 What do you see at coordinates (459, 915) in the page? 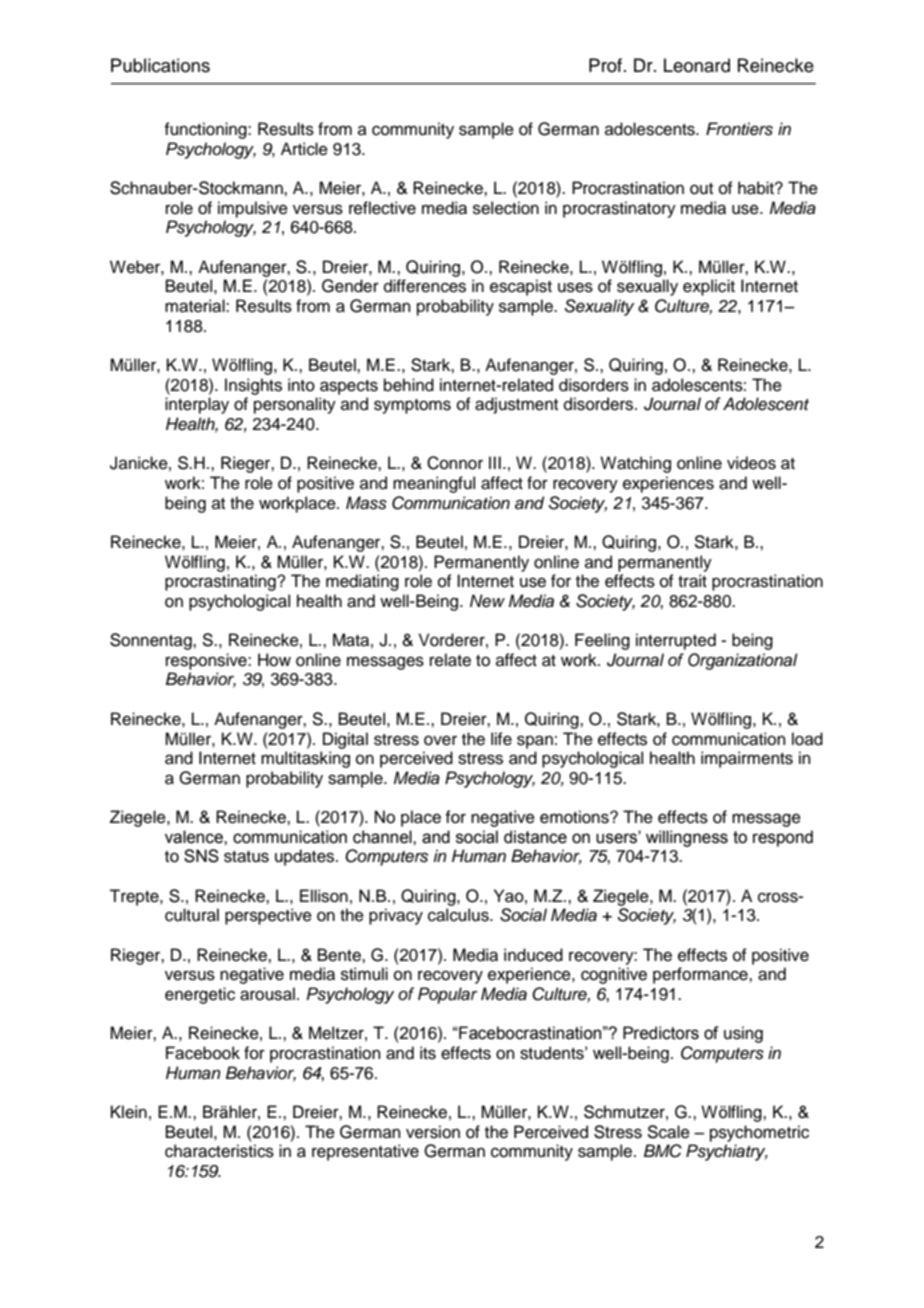
I see `calculus` at bounding box center [459, 915].
